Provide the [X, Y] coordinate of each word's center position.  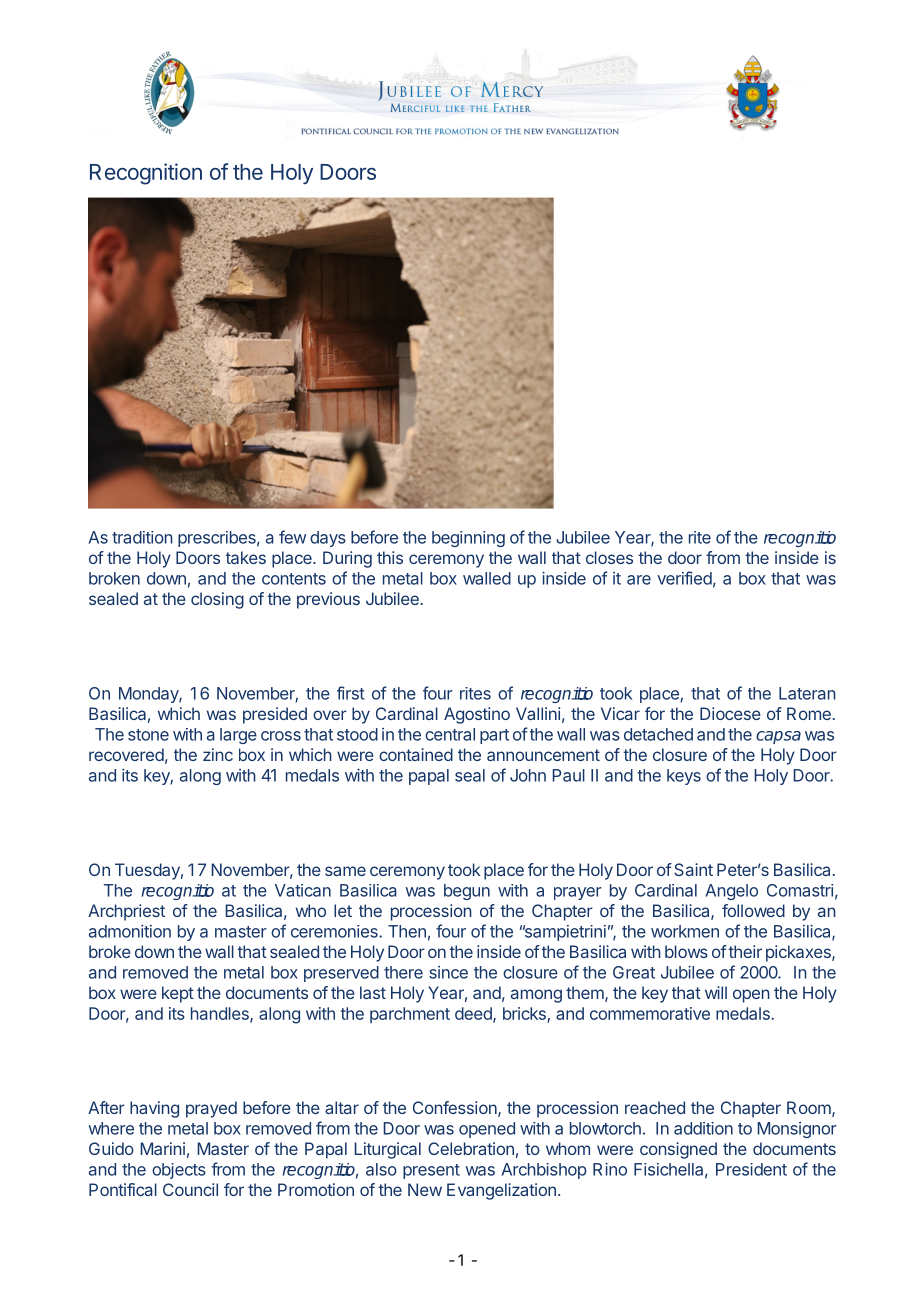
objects [179, 1171]
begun [467, 892]
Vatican [303, 890]
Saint [693, 869]
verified [684, 578]
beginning [468, 539]
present [431, 1171]
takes [246, 557]
